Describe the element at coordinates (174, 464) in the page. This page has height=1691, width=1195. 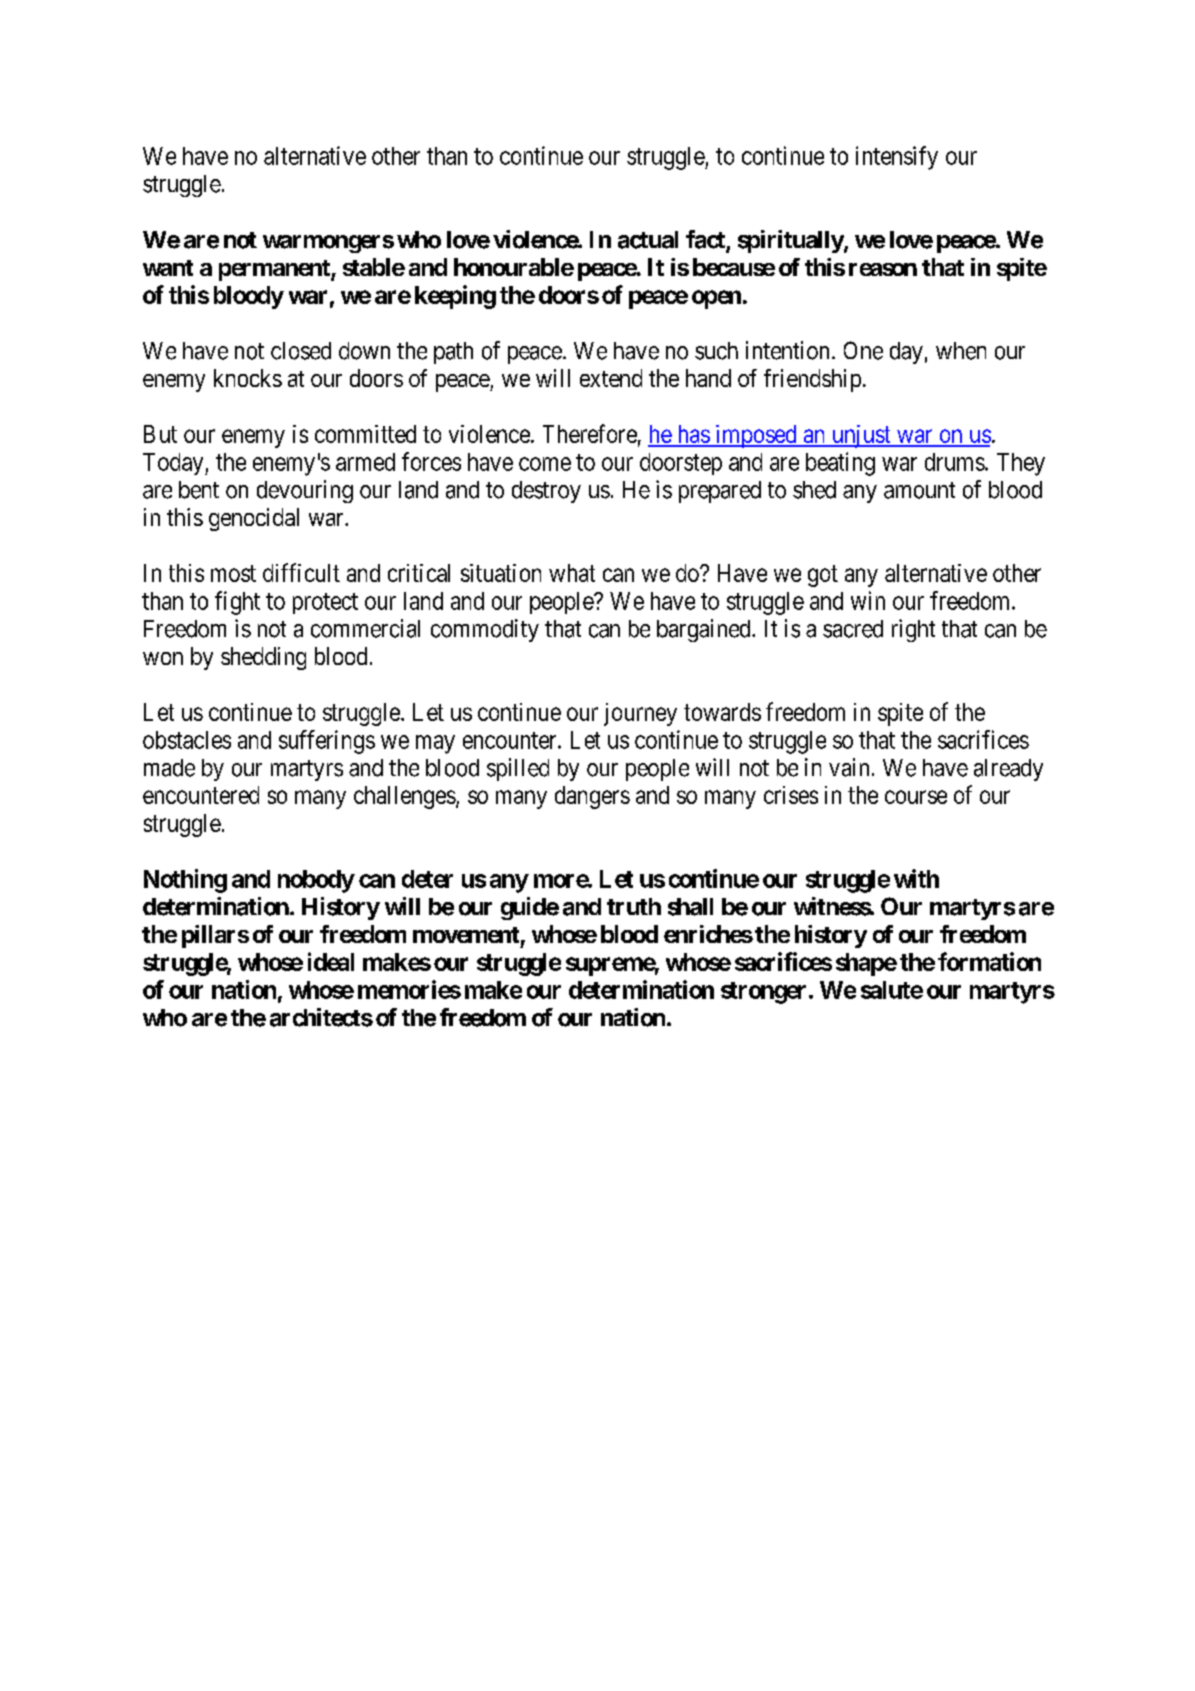
I see `Today` at that location.
